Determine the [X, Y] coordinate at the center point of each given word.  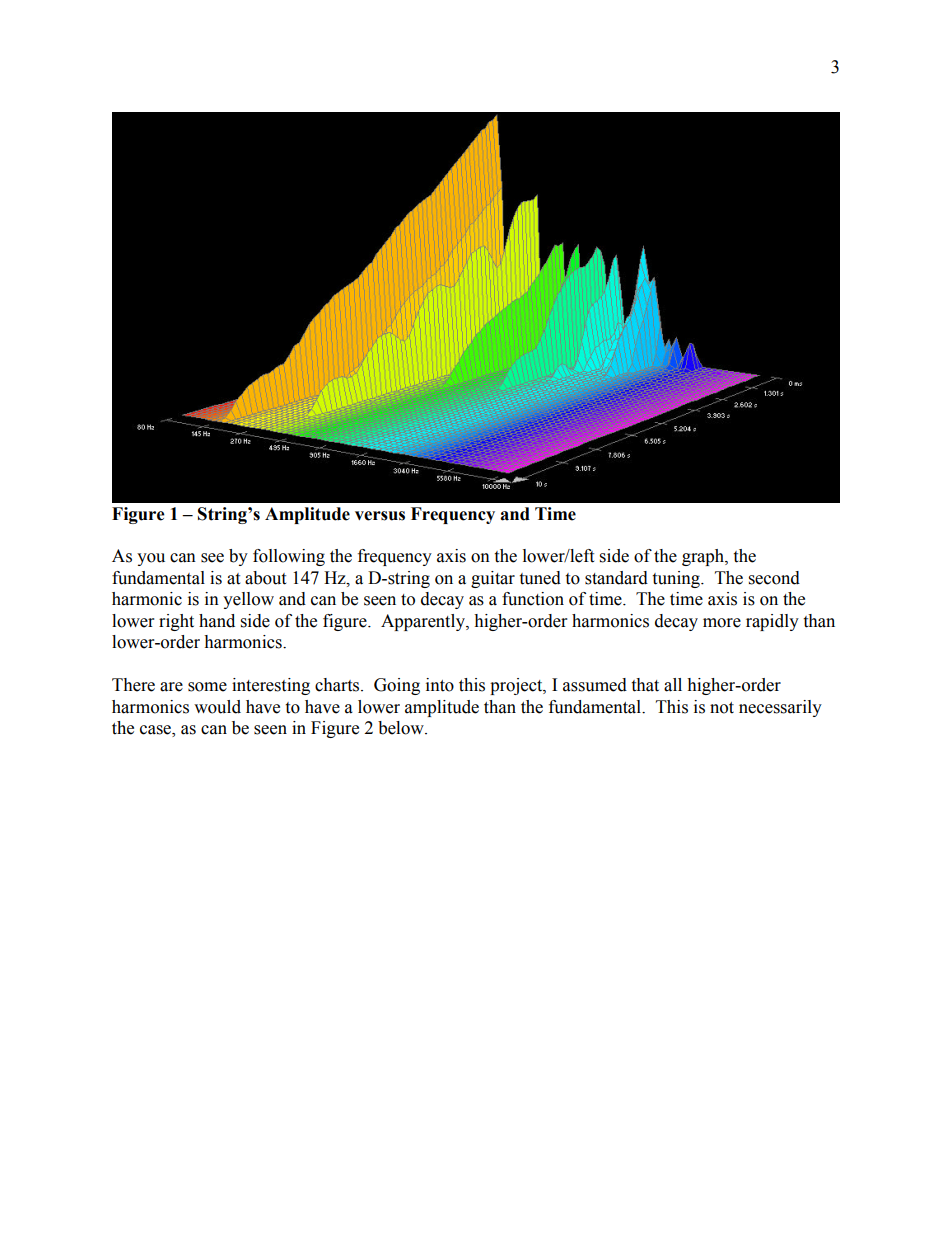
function [533, 599]
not [722, 708]
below [402, 728]
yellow [248, 600]
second [774, 578]
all [673, 685]
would [217, 707]
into [440, 685]
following [289, 557]
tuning [677, 579]
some [207, 687]
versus [380, 516]
